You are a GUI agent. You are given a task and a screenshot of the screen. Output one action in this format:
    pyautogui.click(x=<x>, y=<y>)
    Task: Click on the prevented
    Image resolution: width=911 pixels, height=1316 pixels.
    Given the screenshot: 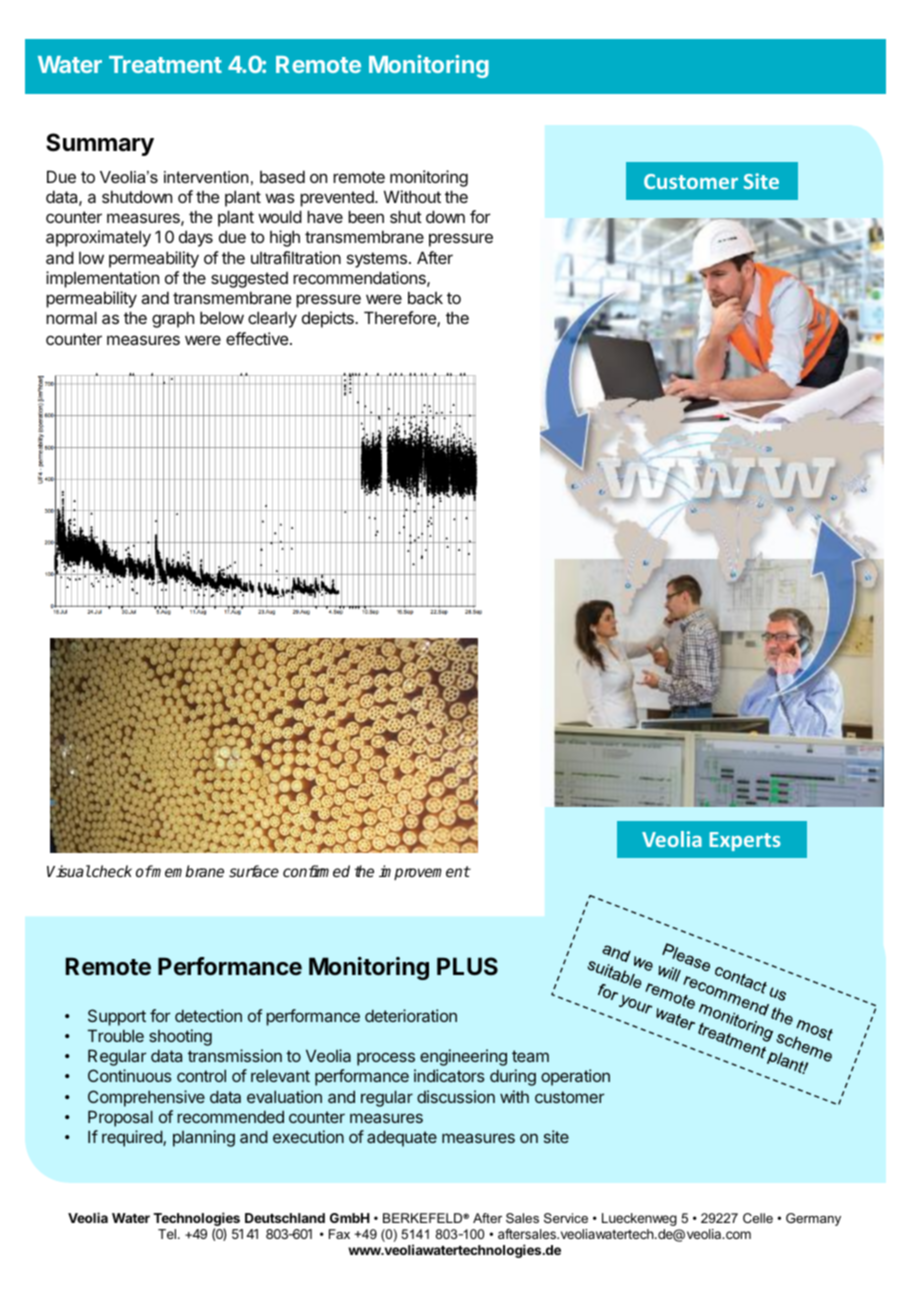 What is the action you would take?
    pyautogui.click(x=338, y=199)
